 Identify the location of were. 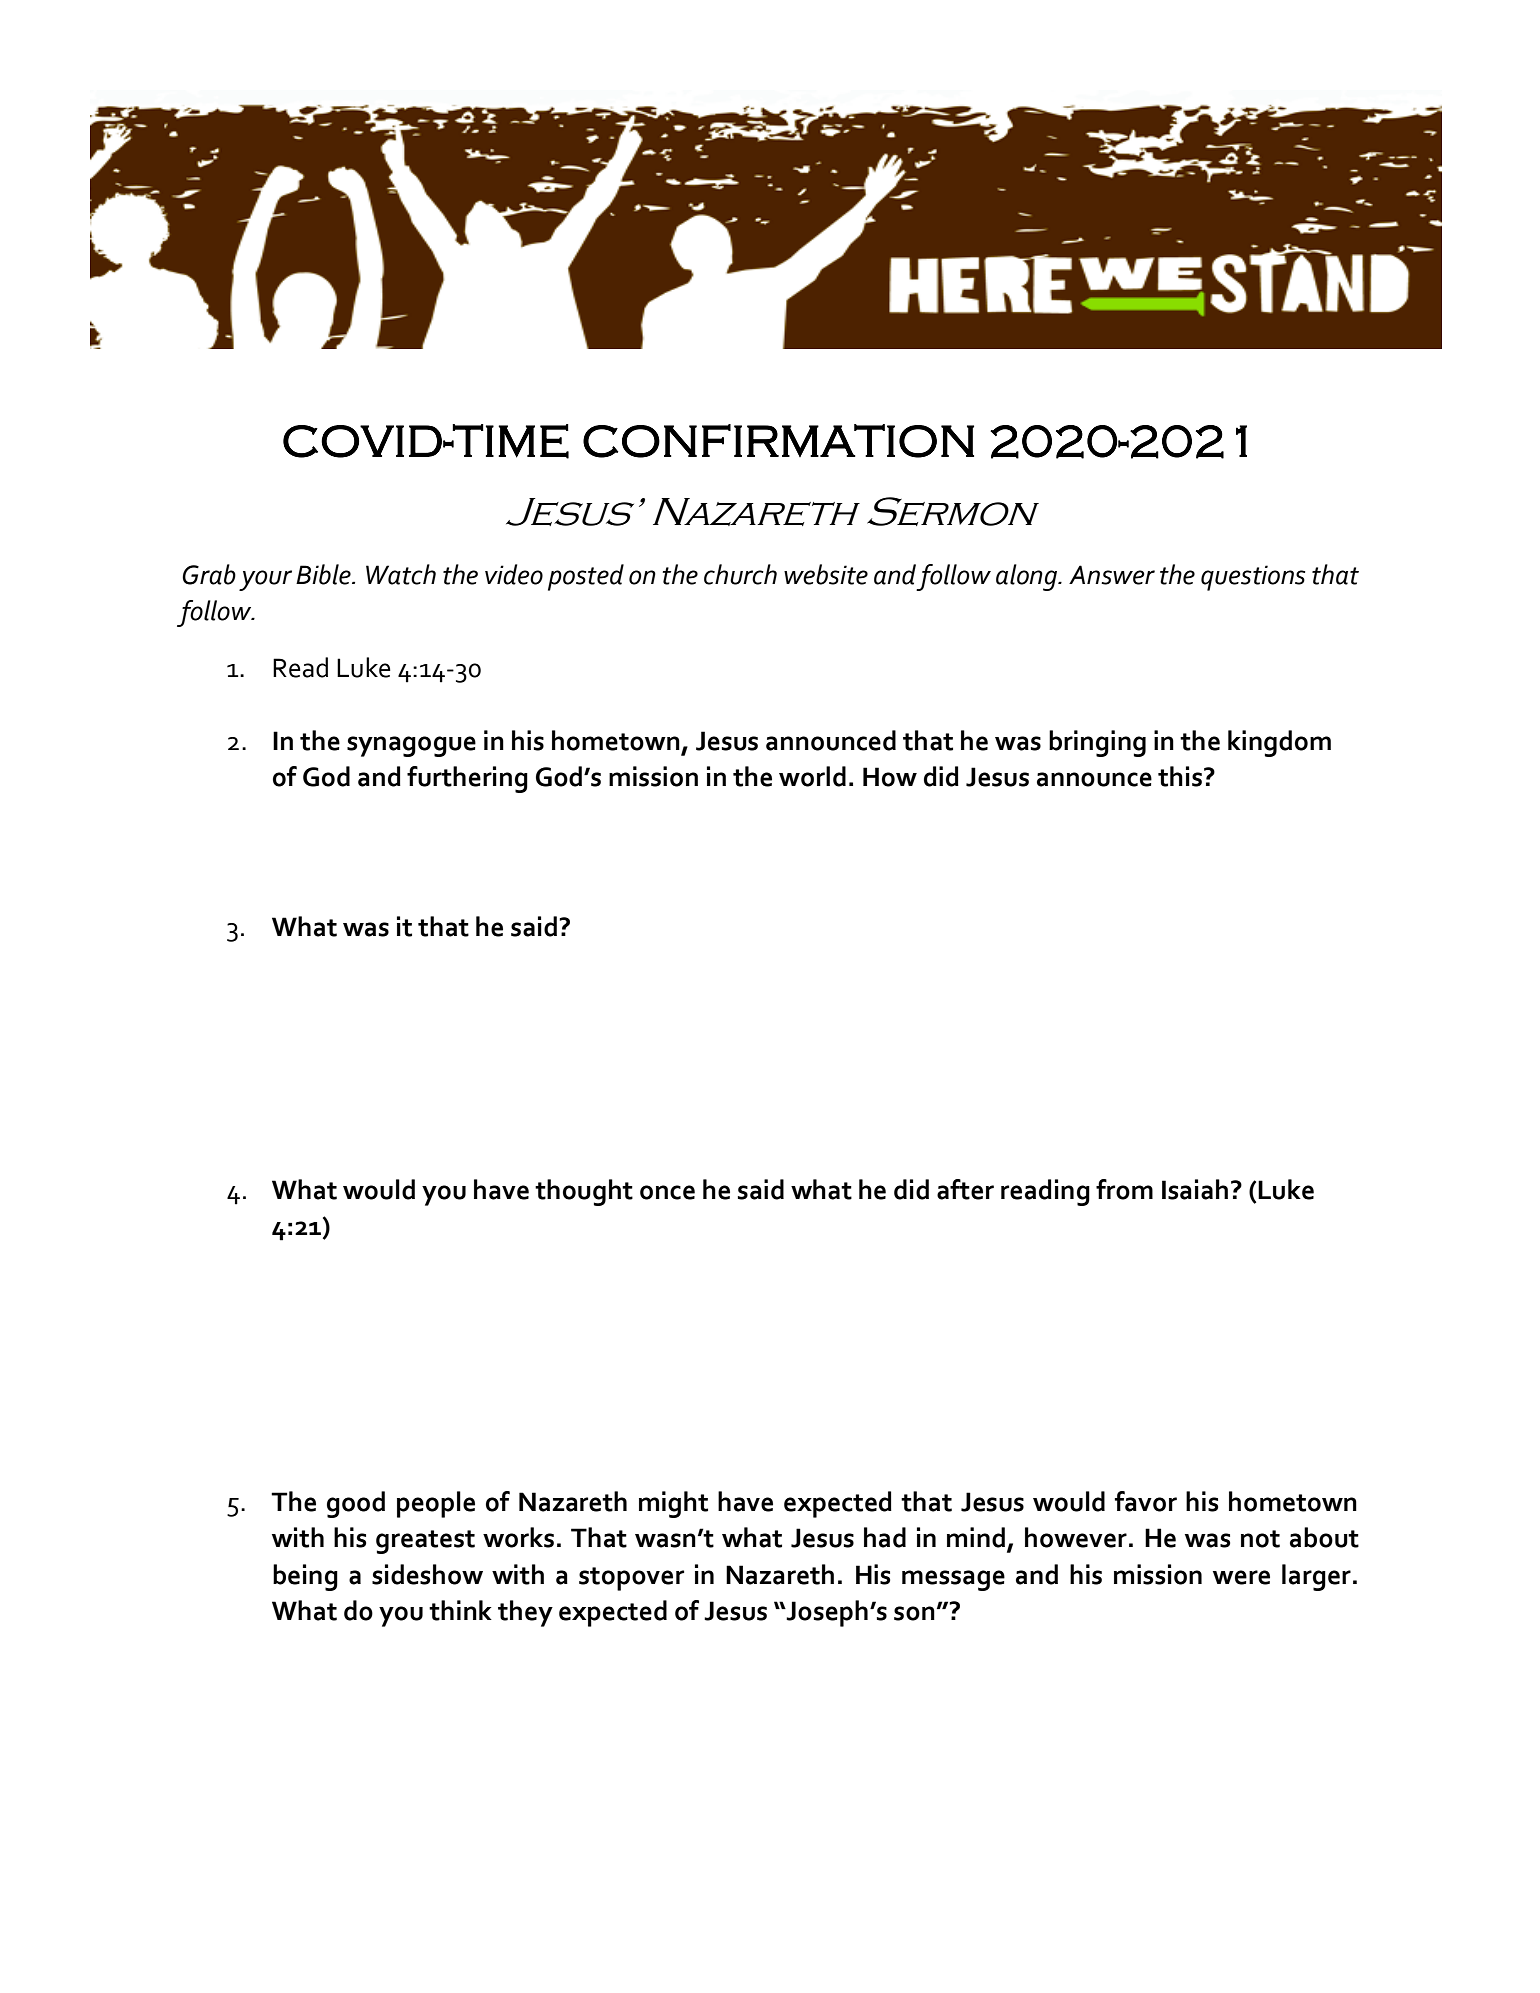
(1241, 1577).
